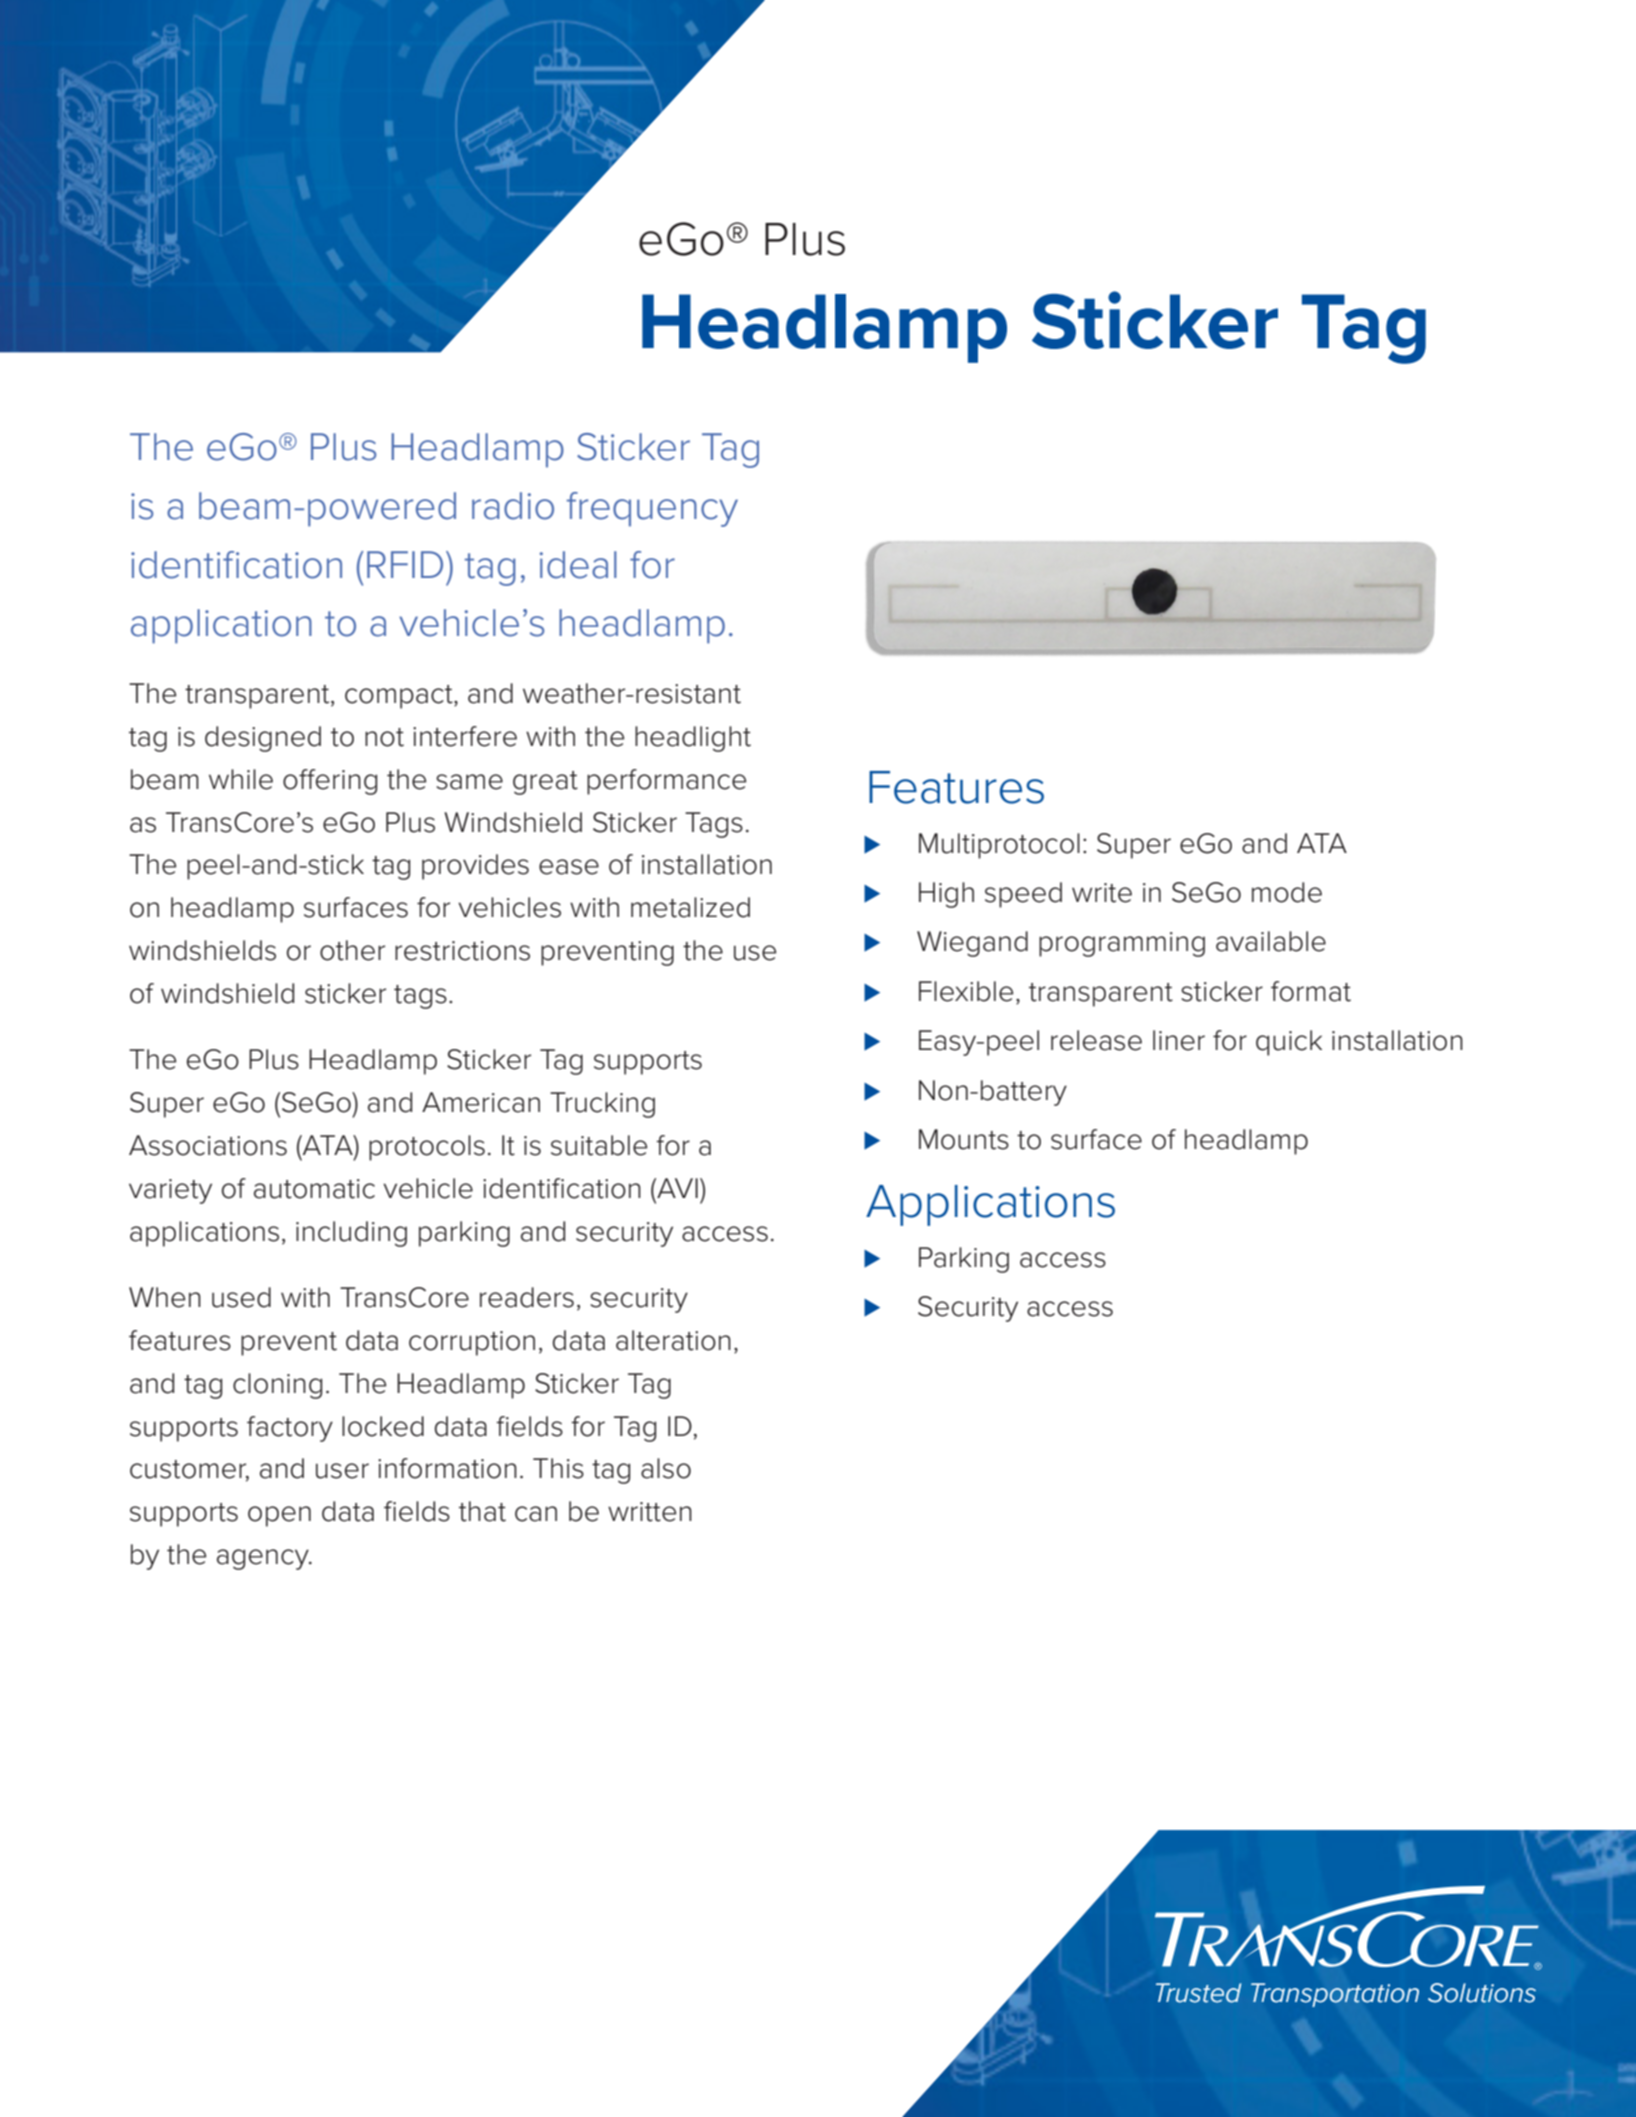 The width and height of the page is (1636, 2117). I want to click on other, so click(352, 950).
